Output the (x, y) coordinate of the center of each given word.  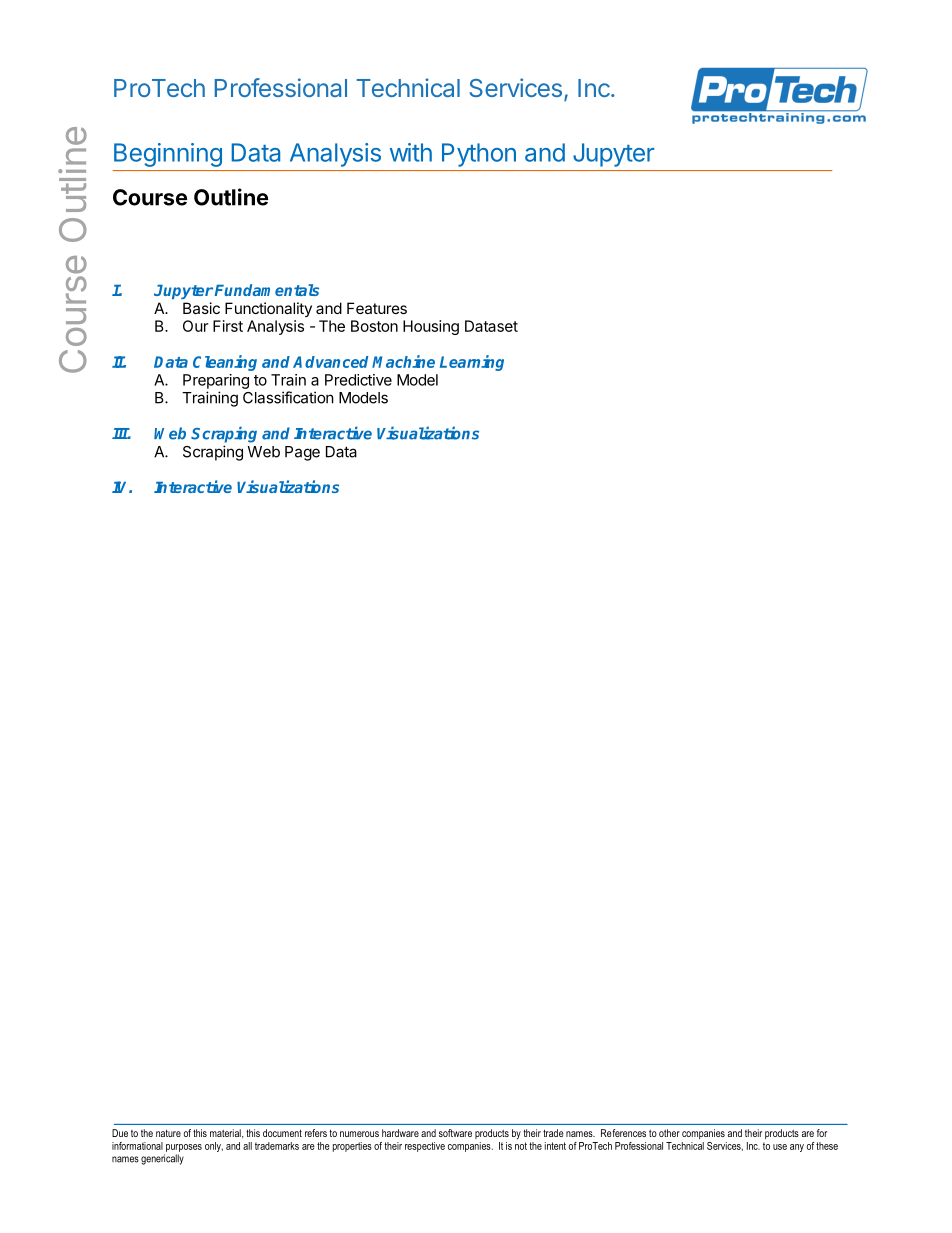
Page (302, 453)
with (411, 152)
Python (479, 155)
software (455, 1133)
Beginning (168, 155)
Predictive (358, 380)
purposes (184, 1148)
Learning (472, 363)
